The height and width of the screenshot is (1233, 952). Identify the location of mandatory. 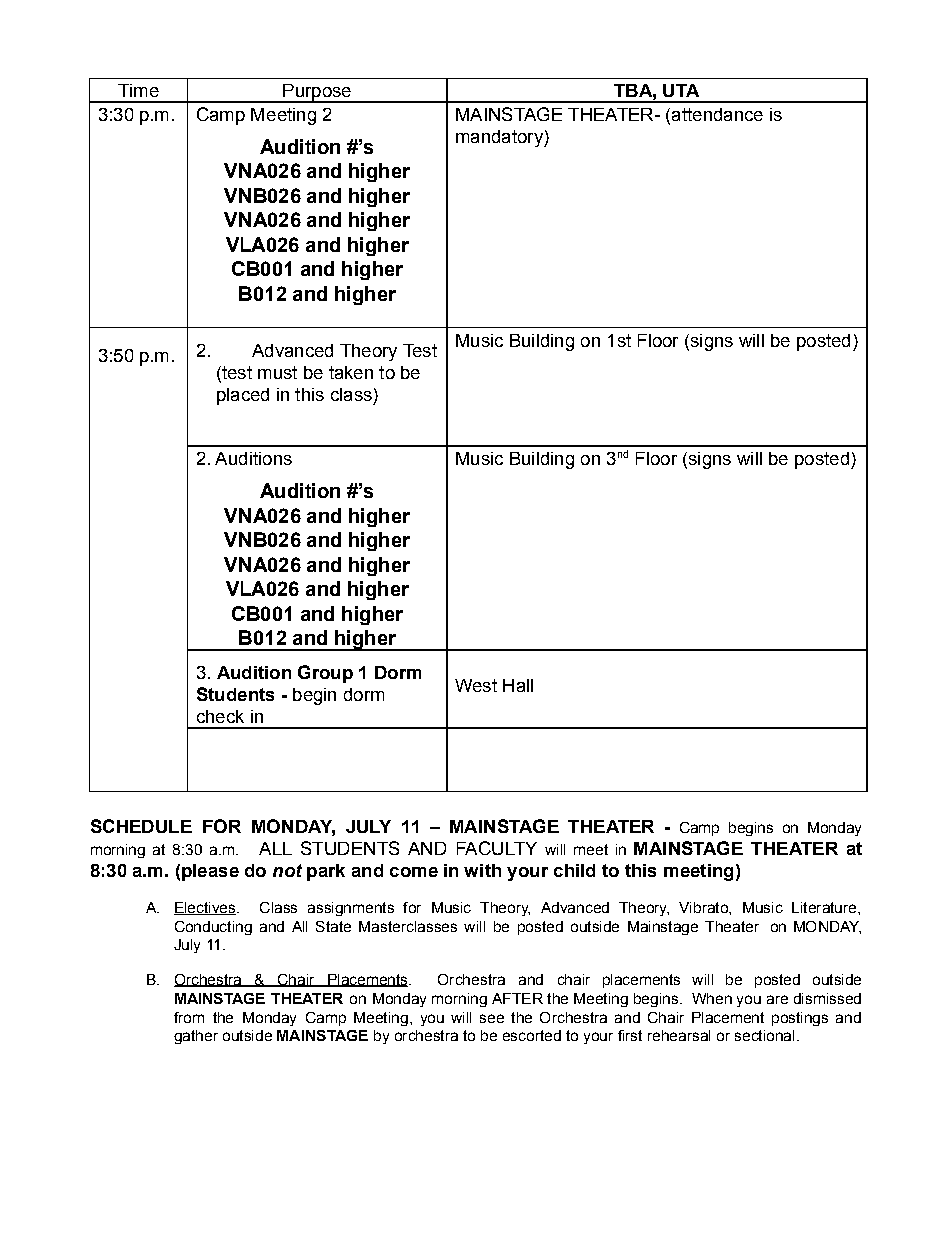
(500, 138).
